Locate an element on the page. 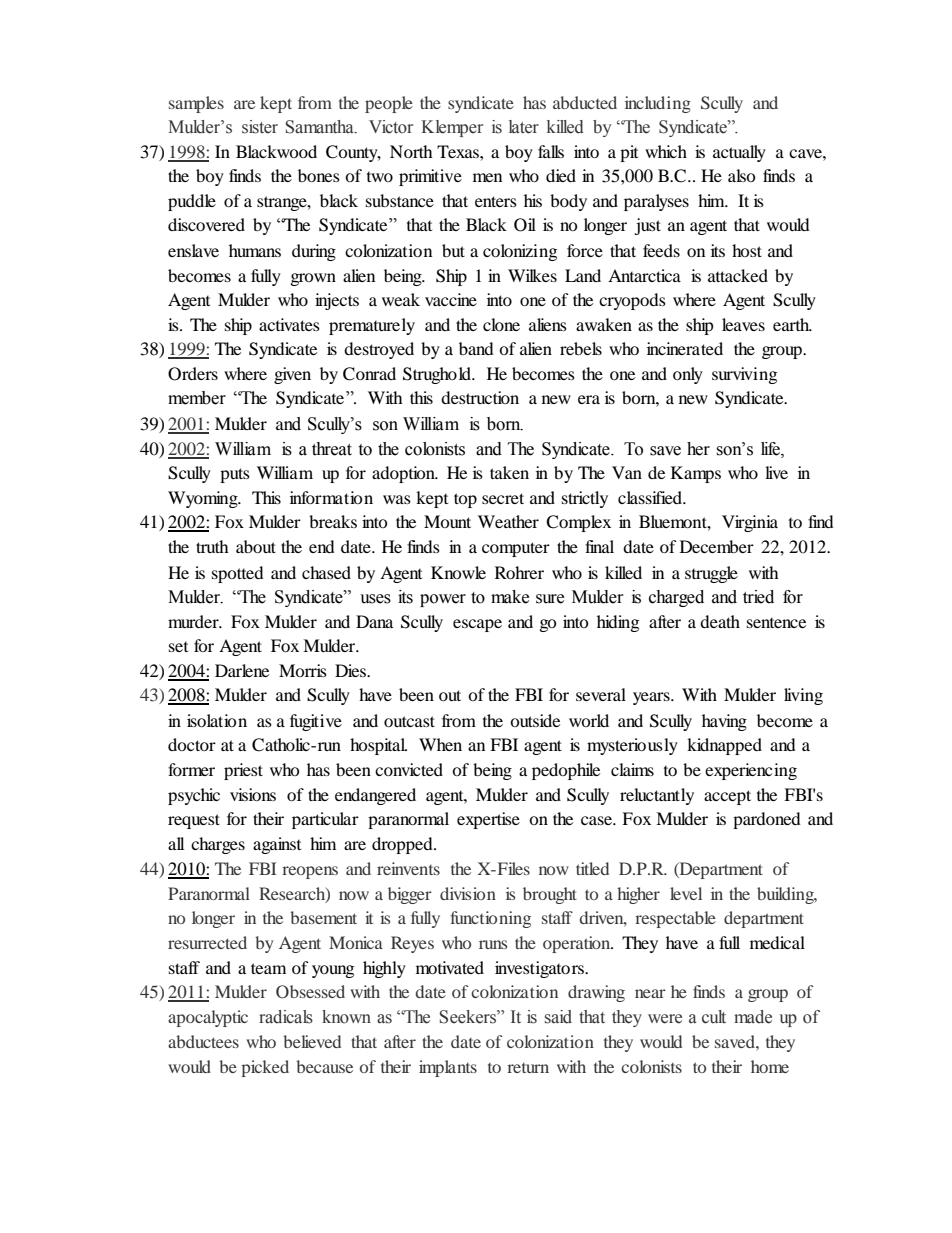 The height and width of the page is (1233, 952). spotted is located at coordinates (238, 574).
